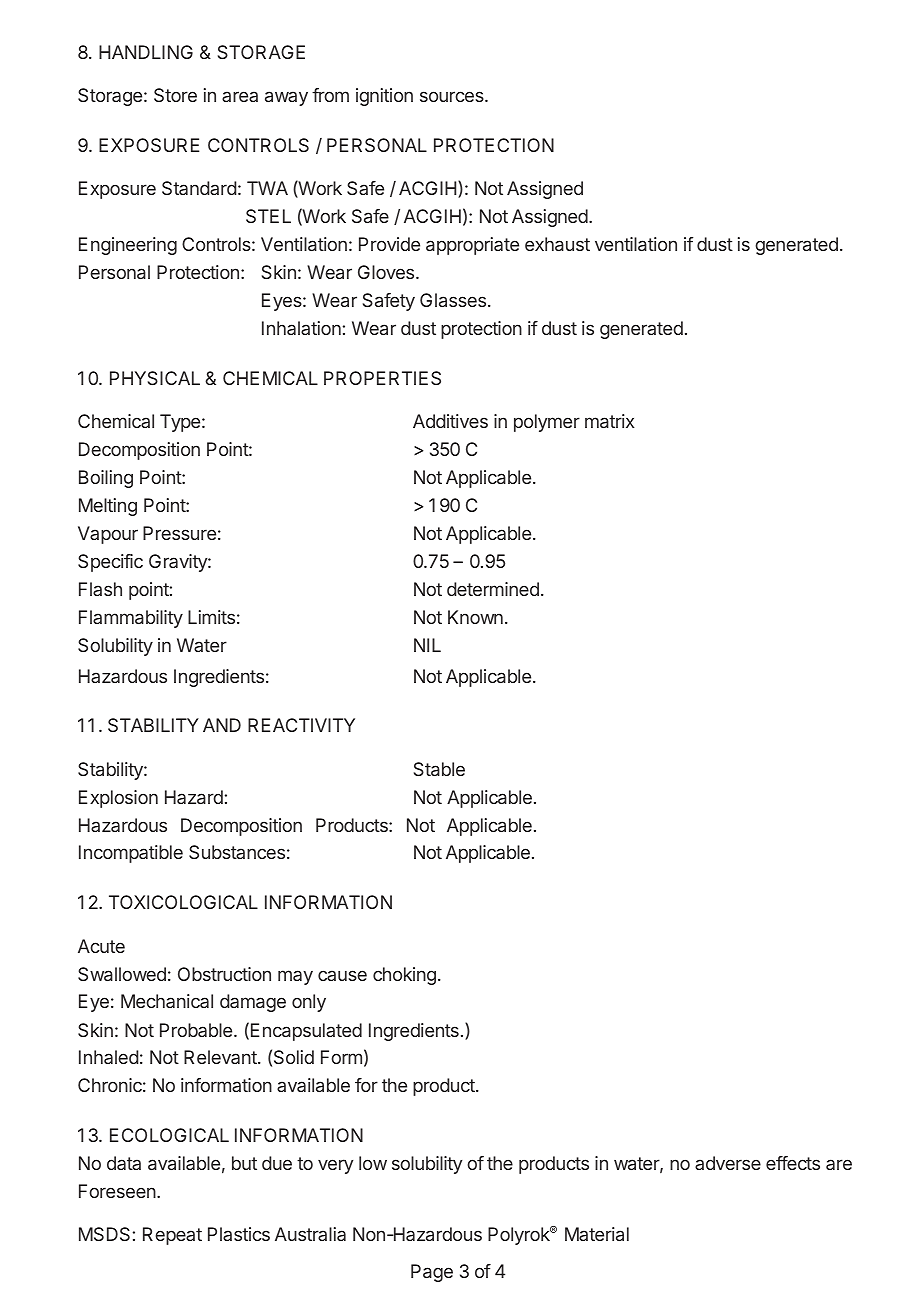  What do you see at coordinates (404, 976) in the screenshot?
I see `choking` at bounding box center [404, 976].
